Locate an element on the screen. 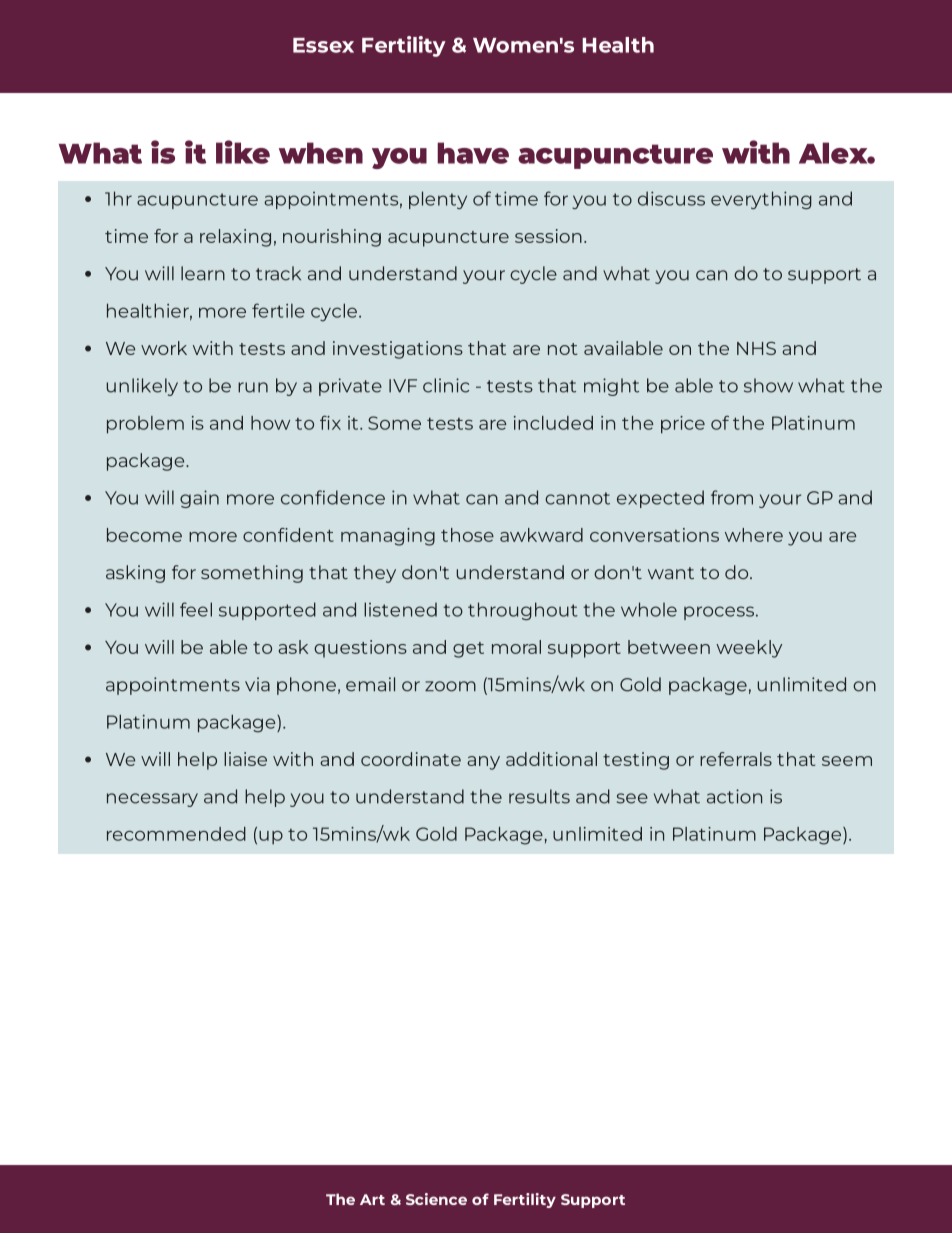 This screenshot has width=952, height=1233. results is located at coordinates (539, 796).
